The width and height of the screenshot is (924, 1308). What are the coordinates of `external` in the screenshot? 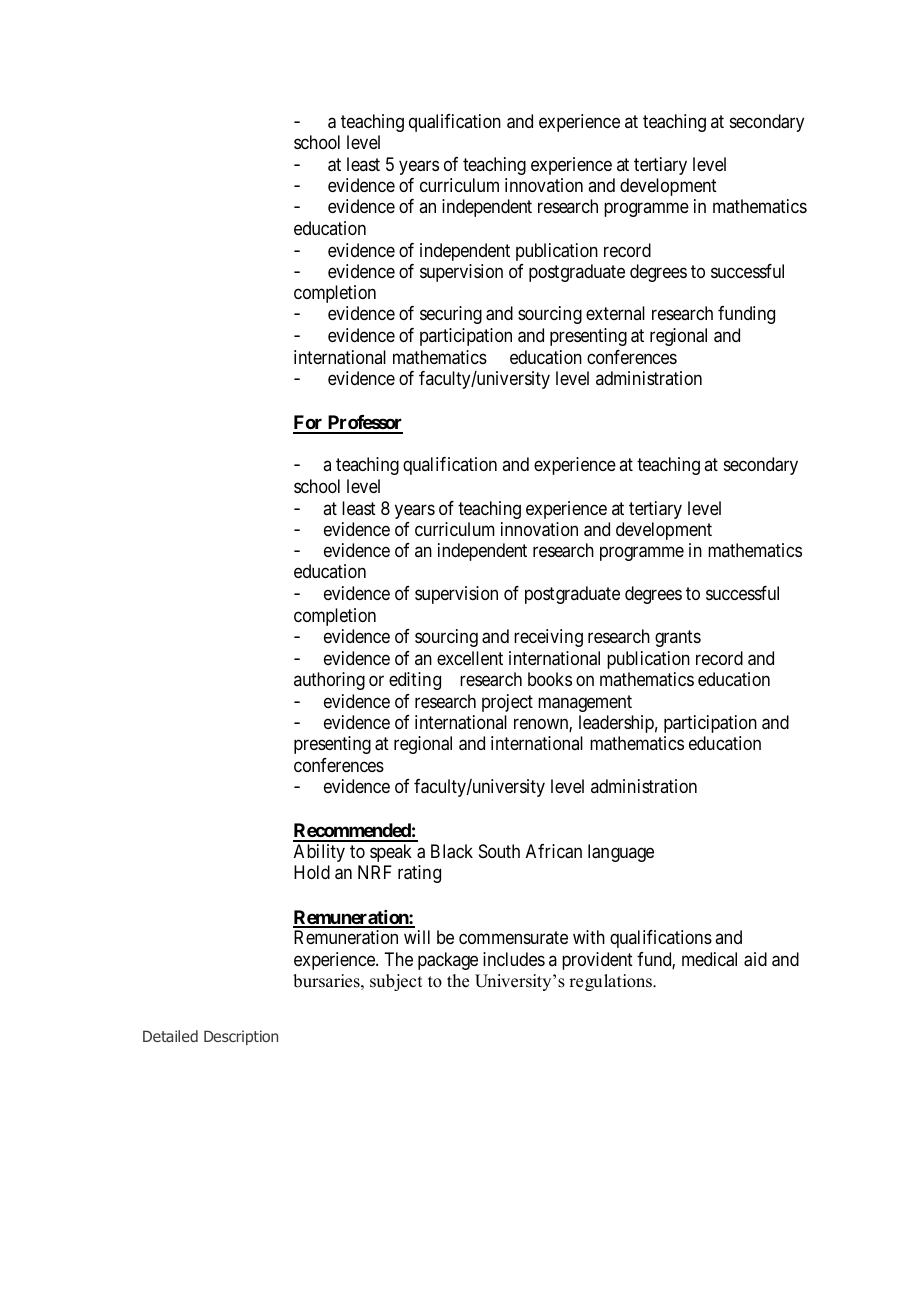 It's located at (615, 313).
